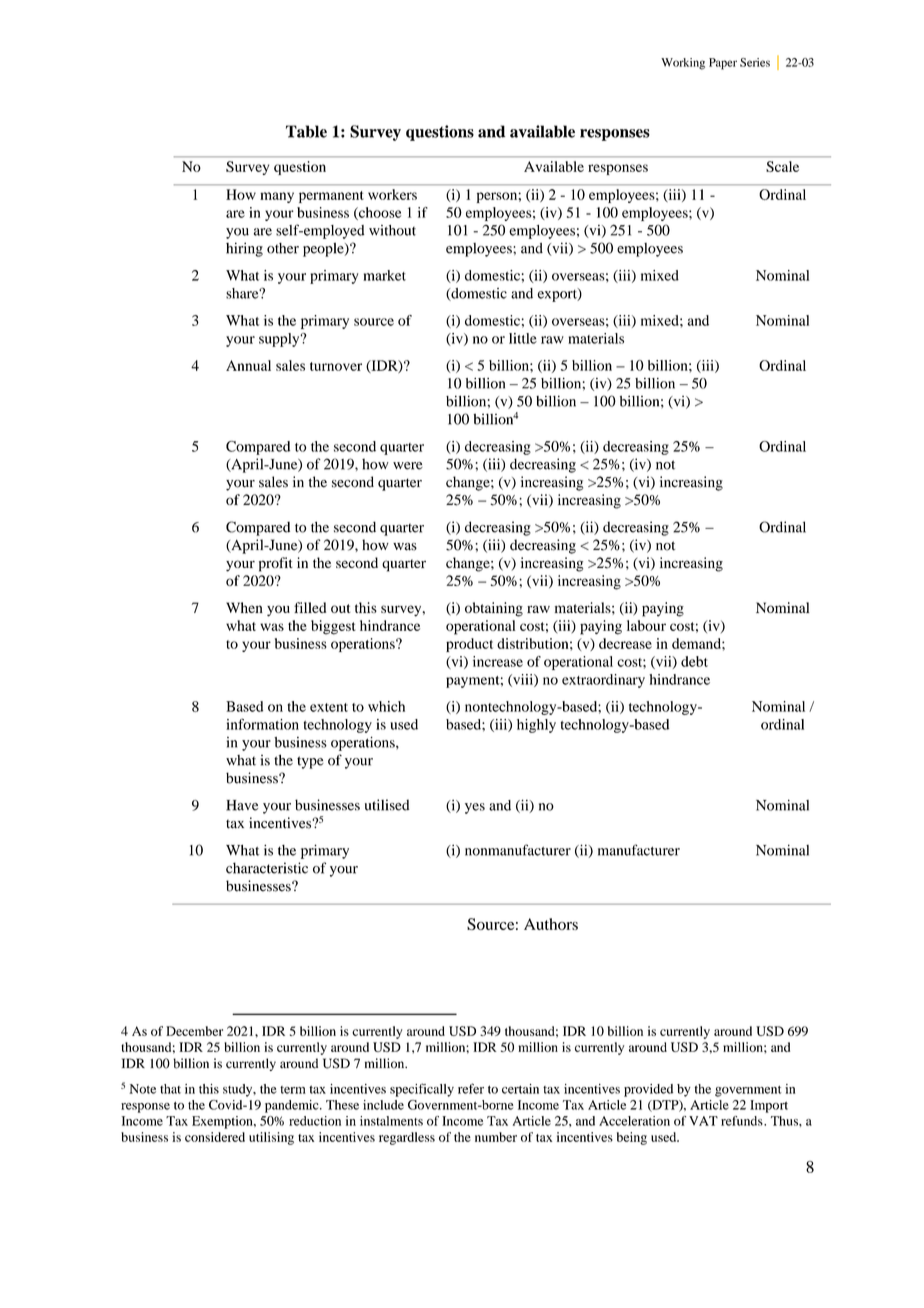 This document has height=1308, width=924. Describe the element at coordinates (471, 1088) in the document. I see `refer` at that location.
